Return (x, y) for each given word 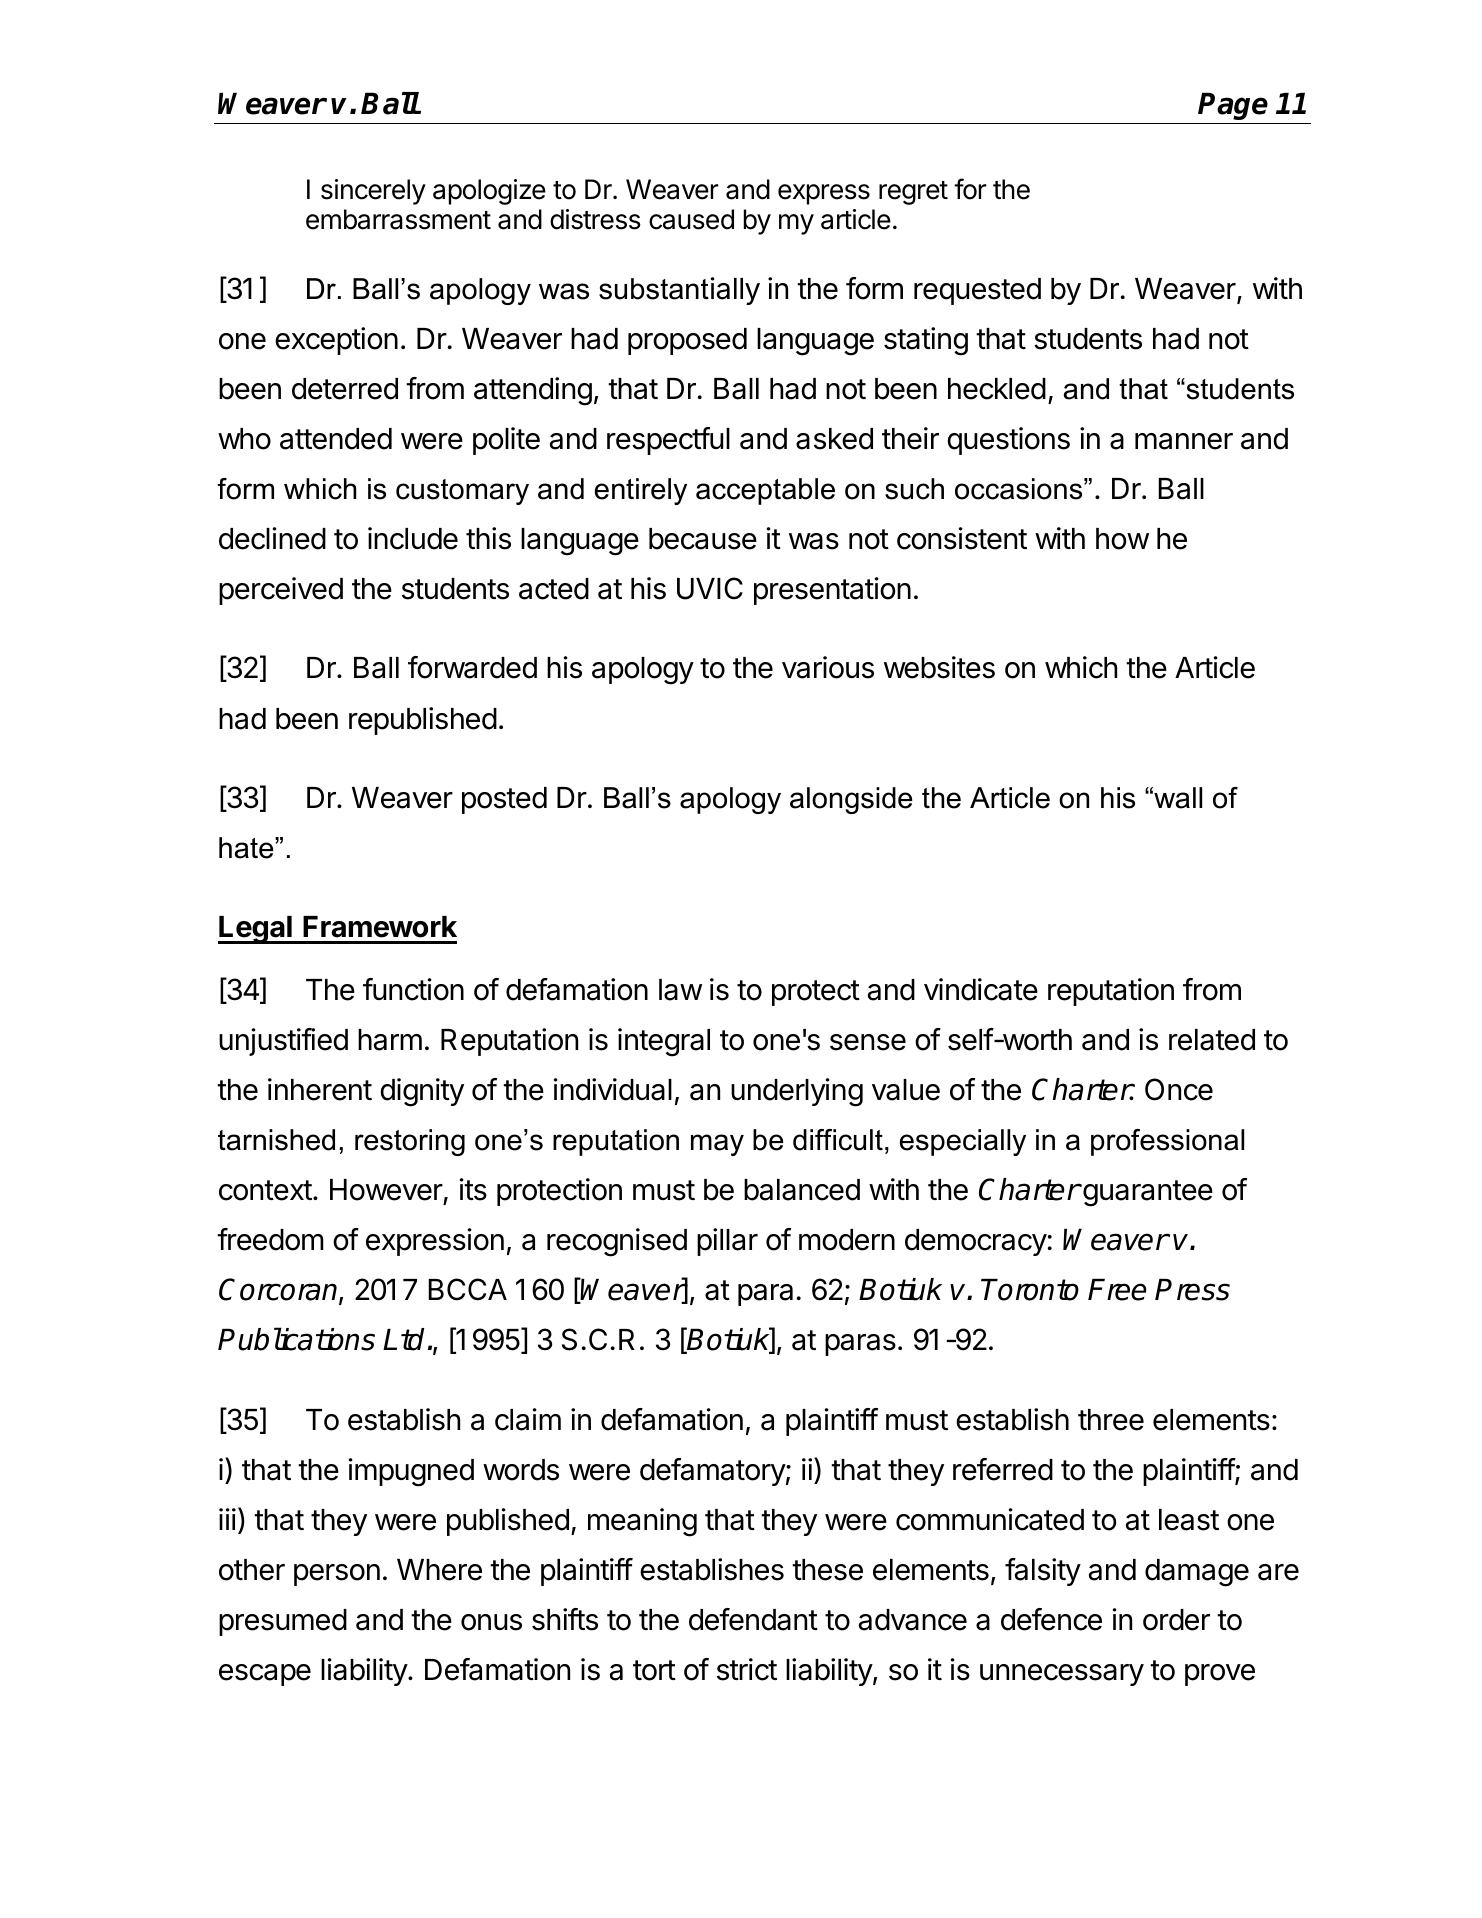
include (413, 538)
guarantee (1147, 1193)
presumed (283, 1622)
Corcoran (279, 1291)
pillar (727, 1242)
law (680, 990)
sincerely (373, 192)
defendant (753, 1619)
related (1212, 1040)
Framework (380, 927)
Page (1233, 106)
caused (691, 219)
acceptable (765, 491)
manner (1184, 441)
